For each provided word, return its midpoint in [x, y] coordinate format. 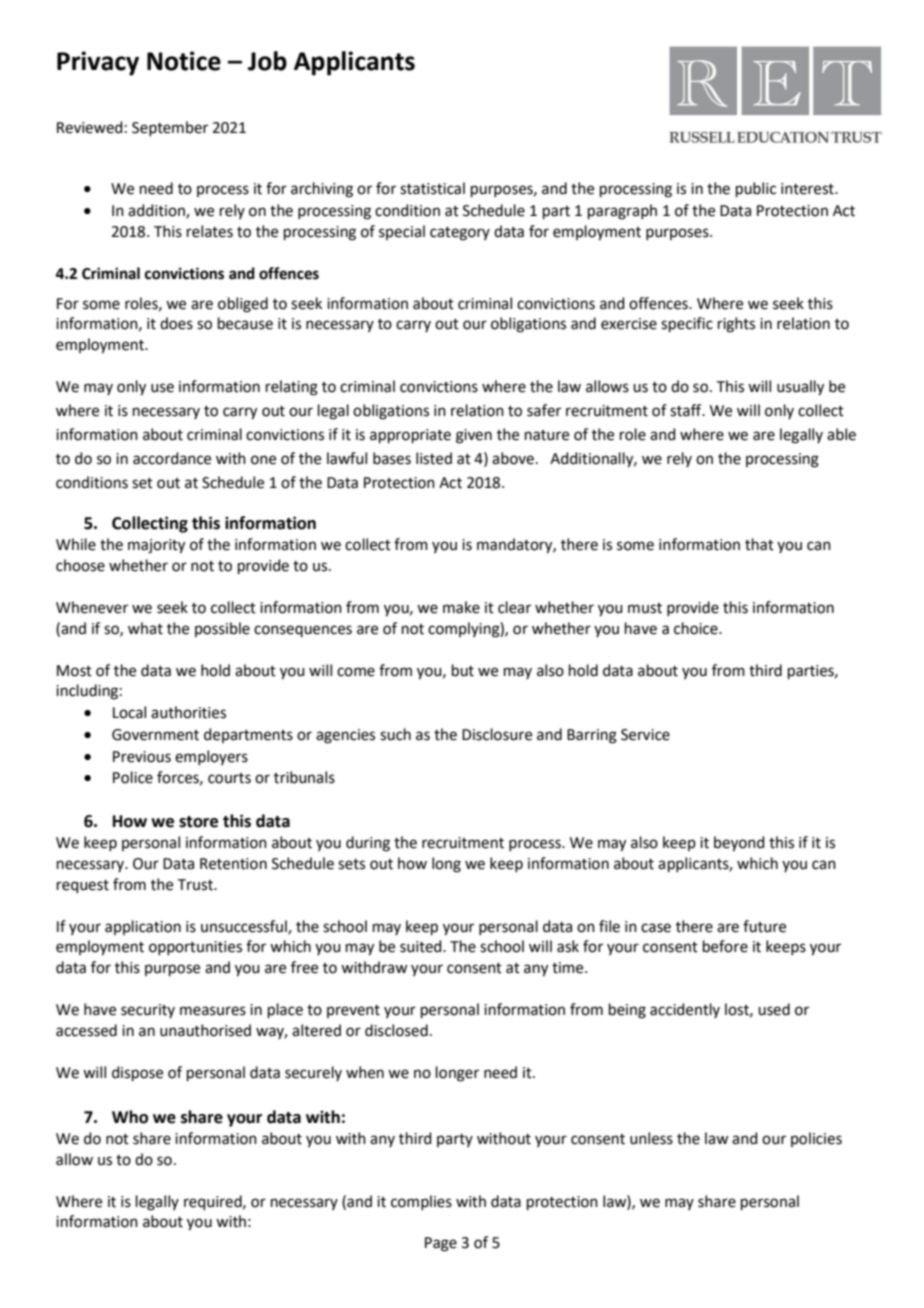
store [198, 822]
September [170, 128]
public [756, 189]
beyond [739, 844]
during [368, 844]
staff [687, 410]
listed [434, 458]
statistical [432, 188]
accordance [172, 458]
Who [130, 1117]
